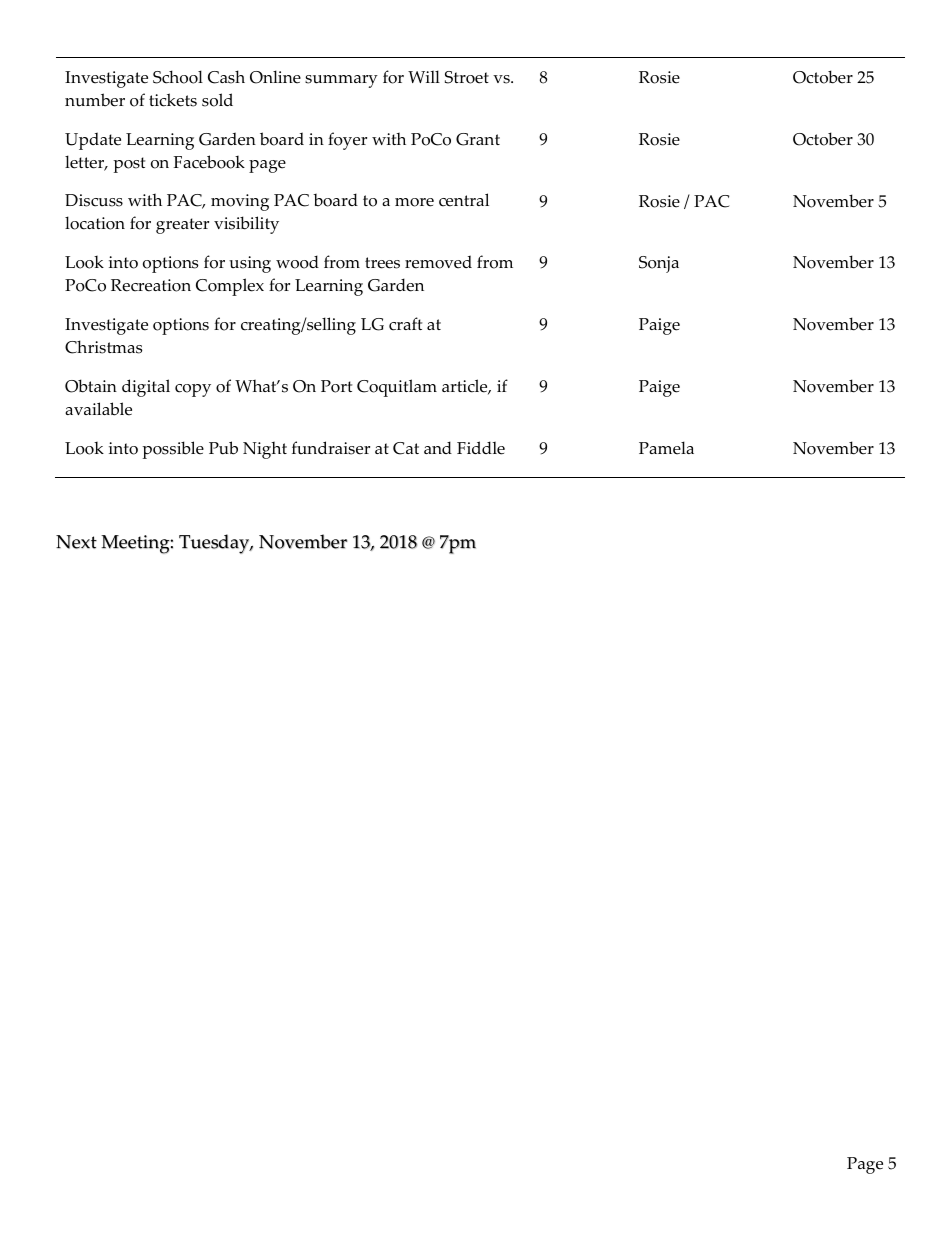  Describe the element at coordinates (341, 81) in the image. I see `summary` at that location.
